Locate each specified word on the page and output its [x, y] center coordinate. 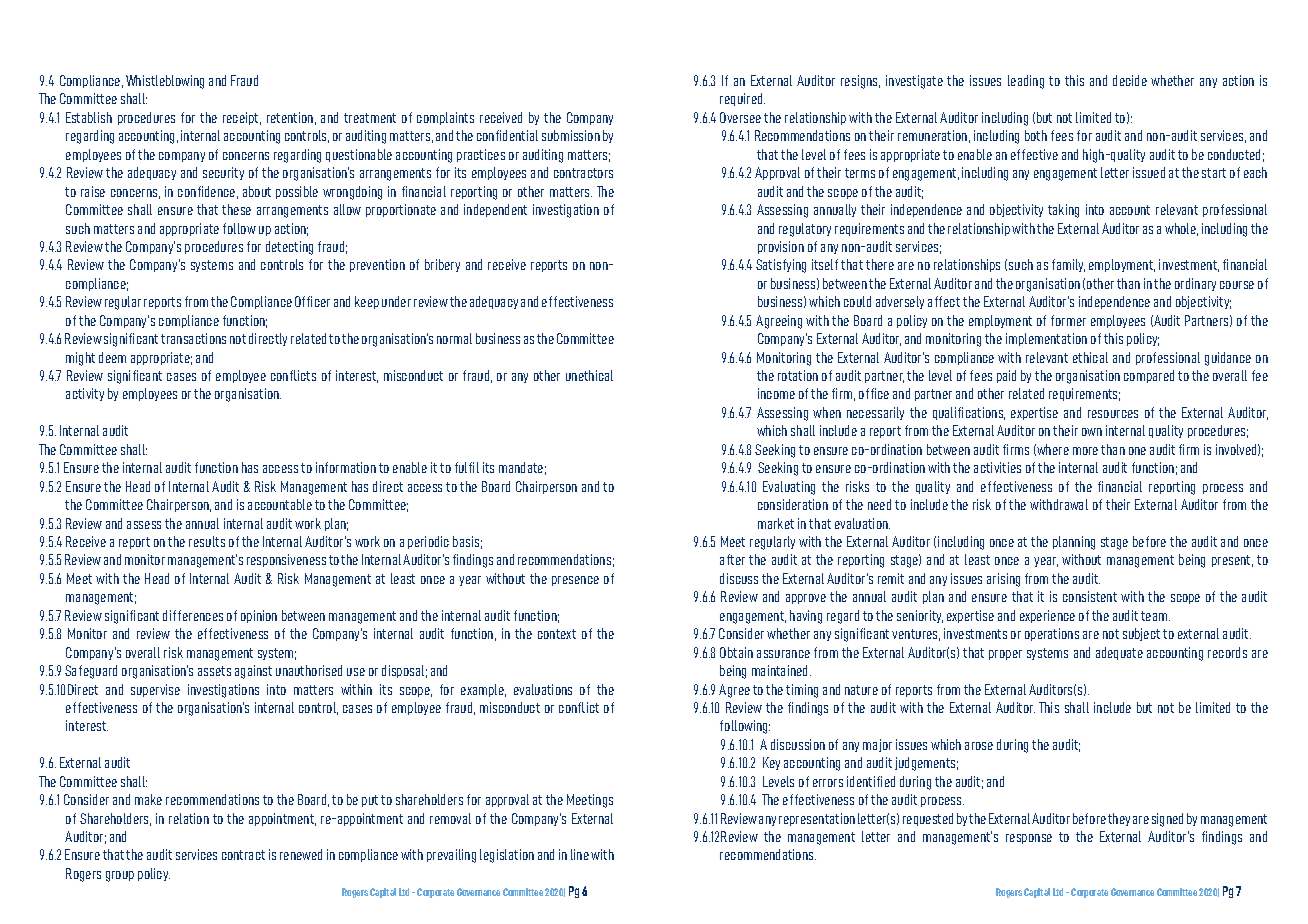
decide [1130, 80]
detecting [289, 248]
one [1137, 451]
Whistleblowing [165, 82]
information [346, 467]
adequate [1119, 653]
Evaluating [789, 488]
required [742, 99]
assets [214, 671]
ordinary [1195, 284]
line [580, 854]
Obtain [736, 652]
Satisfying [781, 266]
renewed [301, 854]
